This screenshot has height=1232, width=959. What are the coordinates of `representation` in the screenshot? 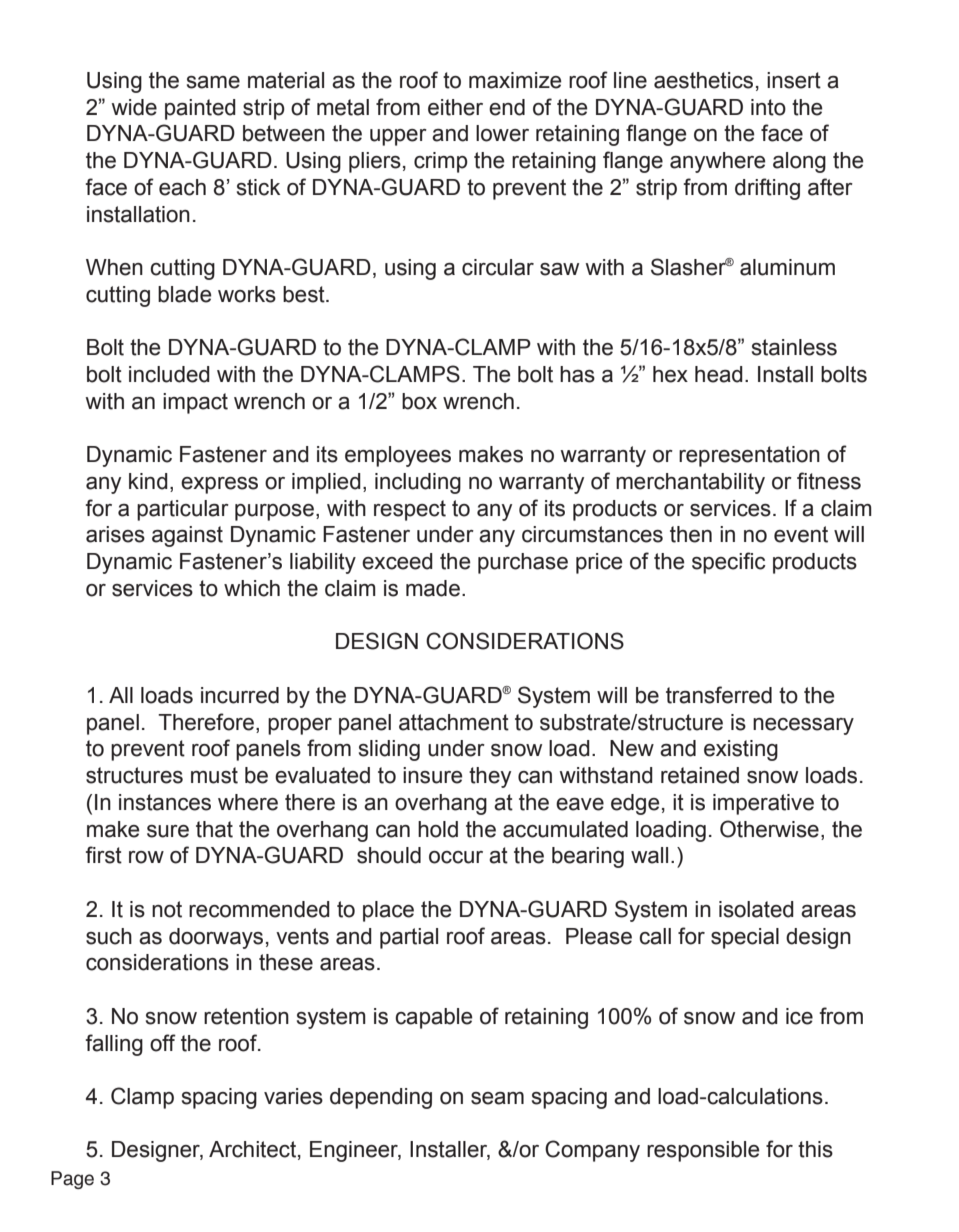 It's located at (749, 456).
